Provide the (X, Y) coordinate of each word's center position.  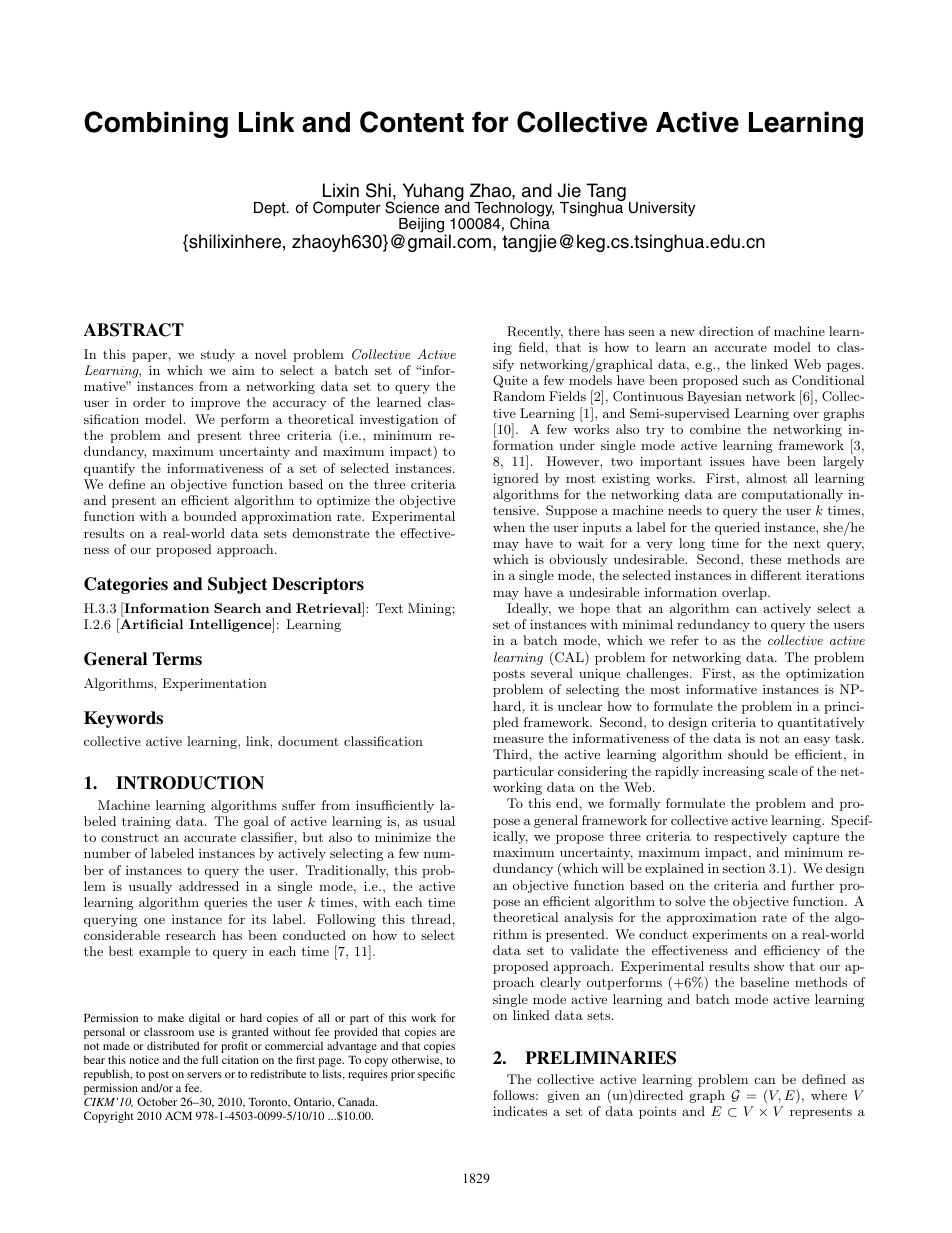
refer (685, 640)
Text (389, 608)
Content (412, 122)
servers (204, 1075)
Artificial (150, 623)
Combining (156, 124)
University (662, 209)
